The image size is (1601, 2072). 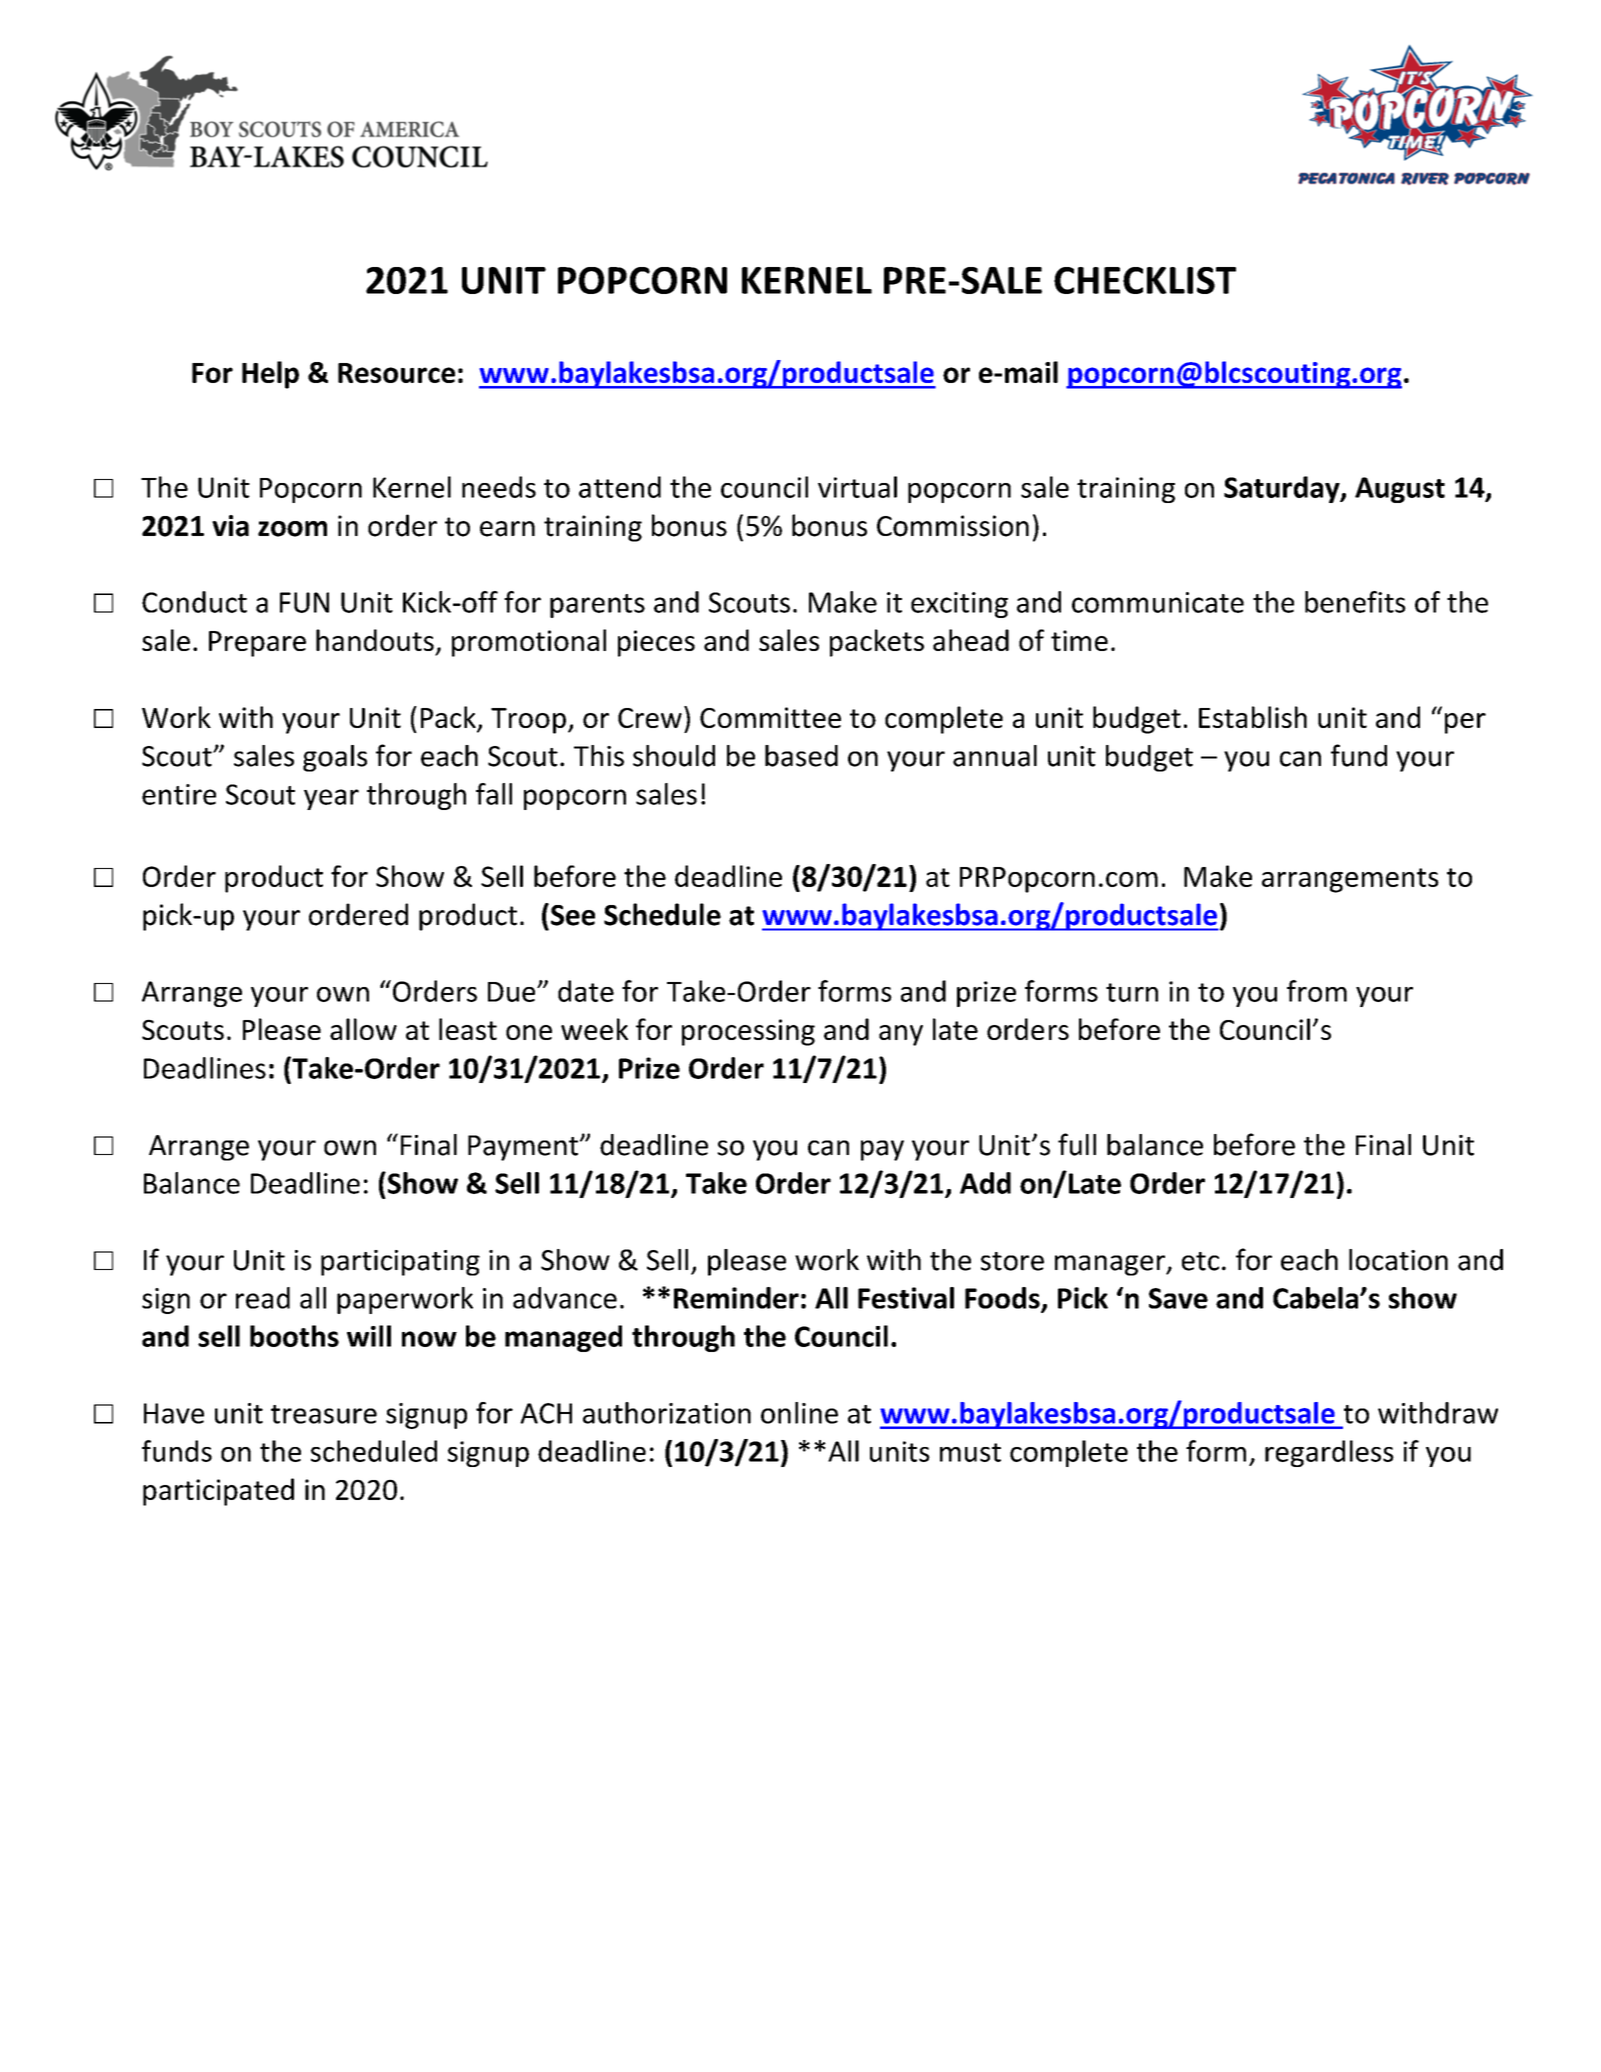 I want to click on See, so click(x=573, y=915).
